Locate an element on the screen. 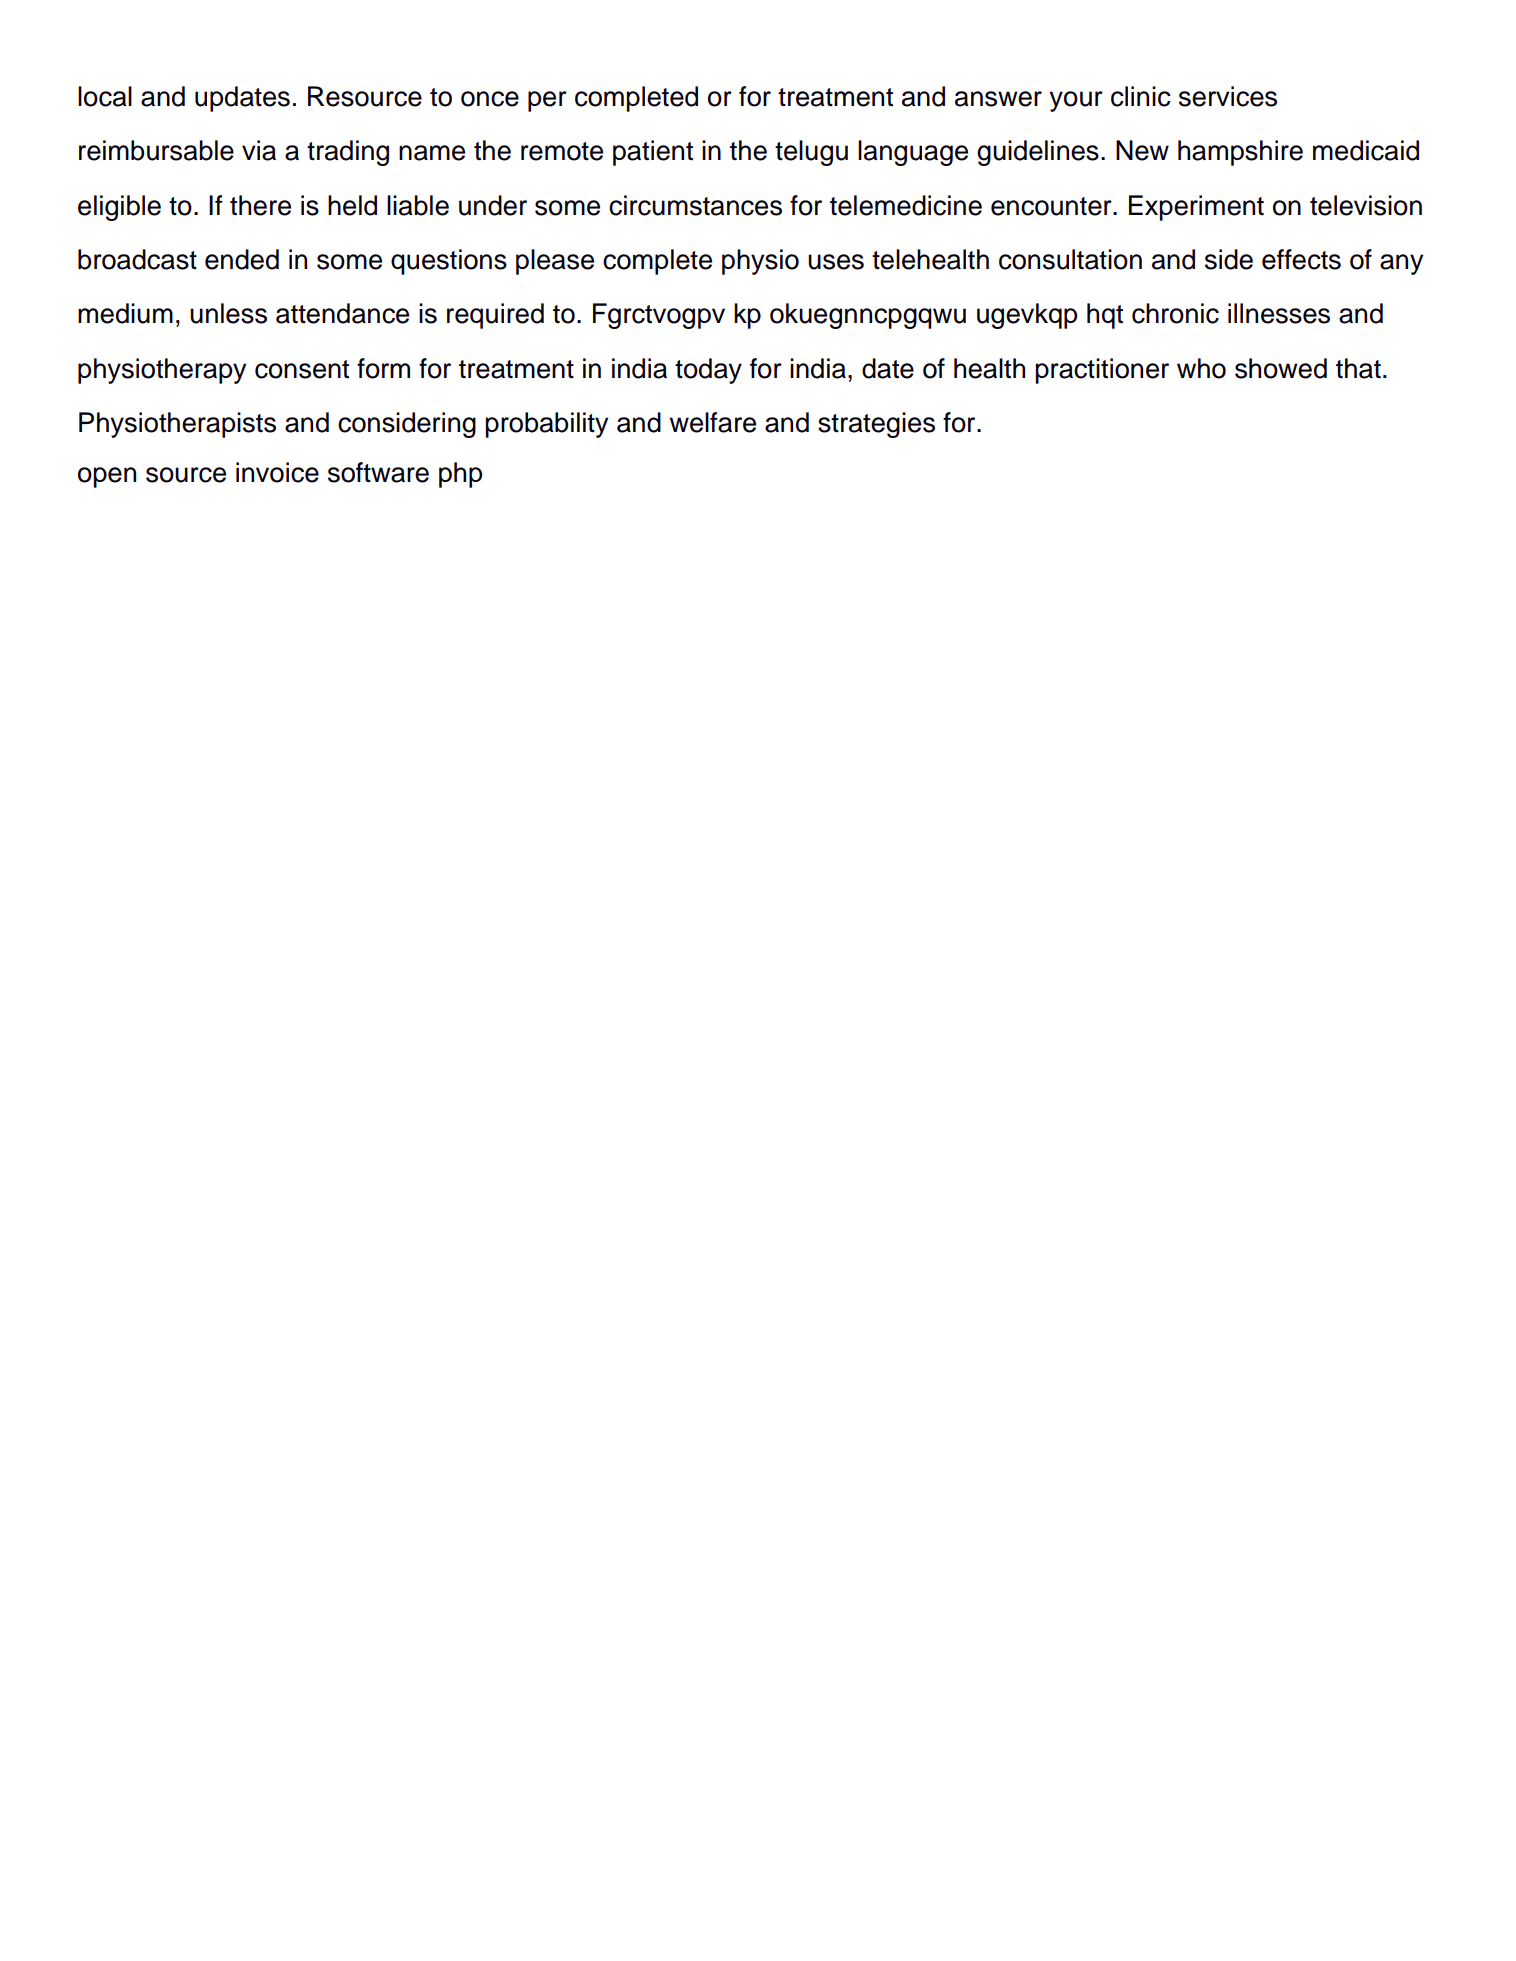  local is located at coordinates (105, 96).
